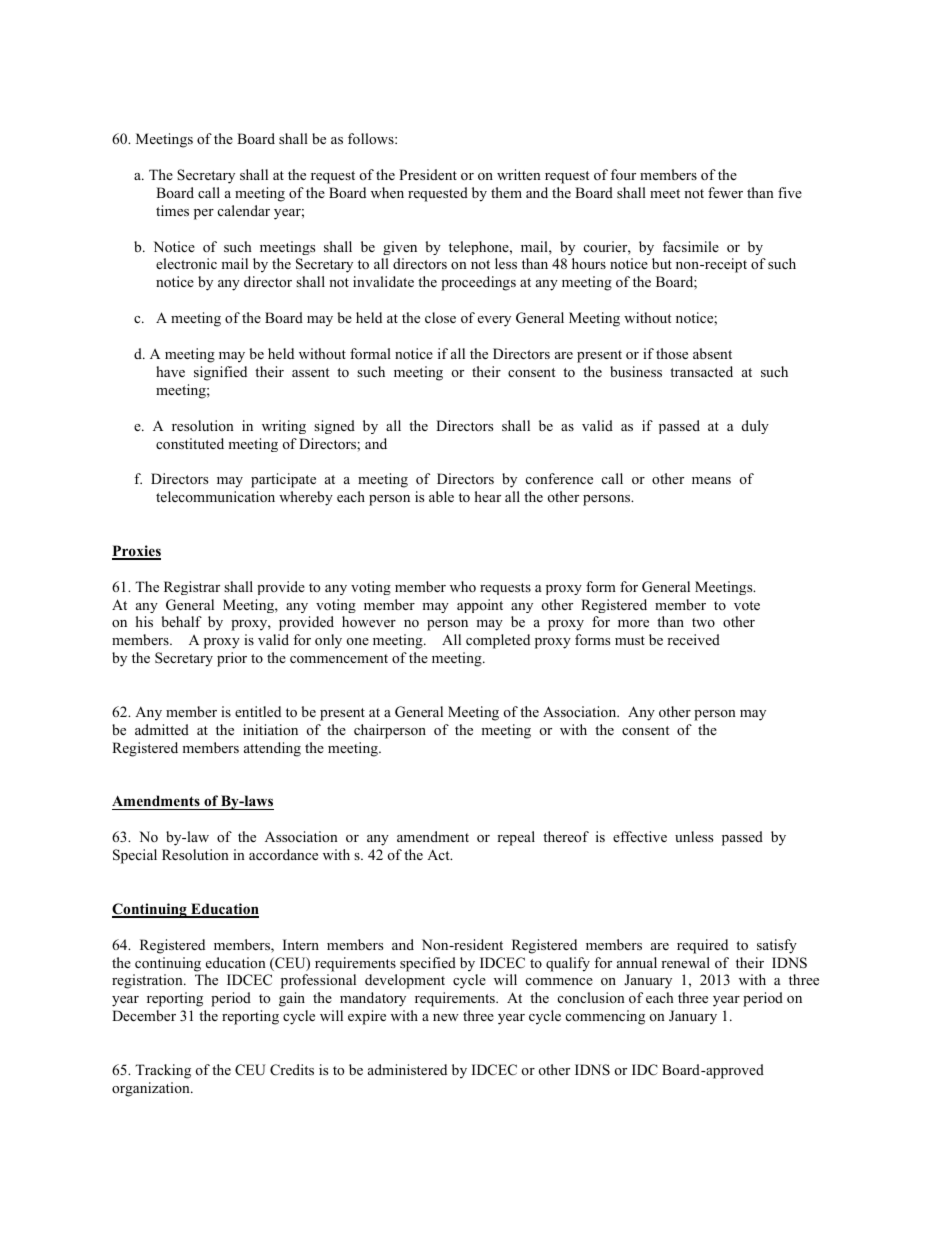  I want to click on Tracking, so click(163, 1071).
